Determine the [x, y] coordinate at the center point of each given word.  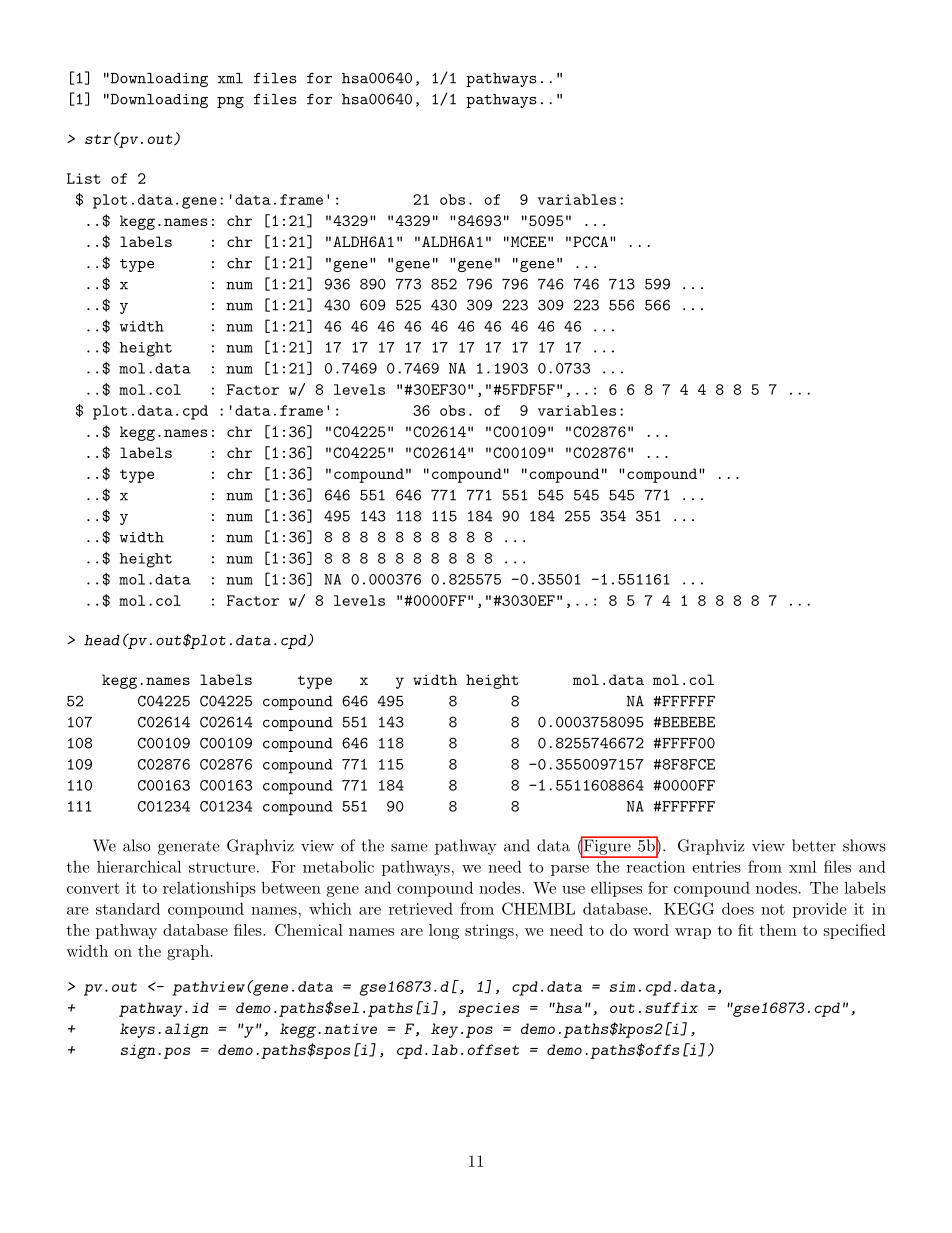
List [84, 178]
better [814, 845]
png [230, 102]
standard [128, 909]
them [778, 930]
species [489, 1010]
